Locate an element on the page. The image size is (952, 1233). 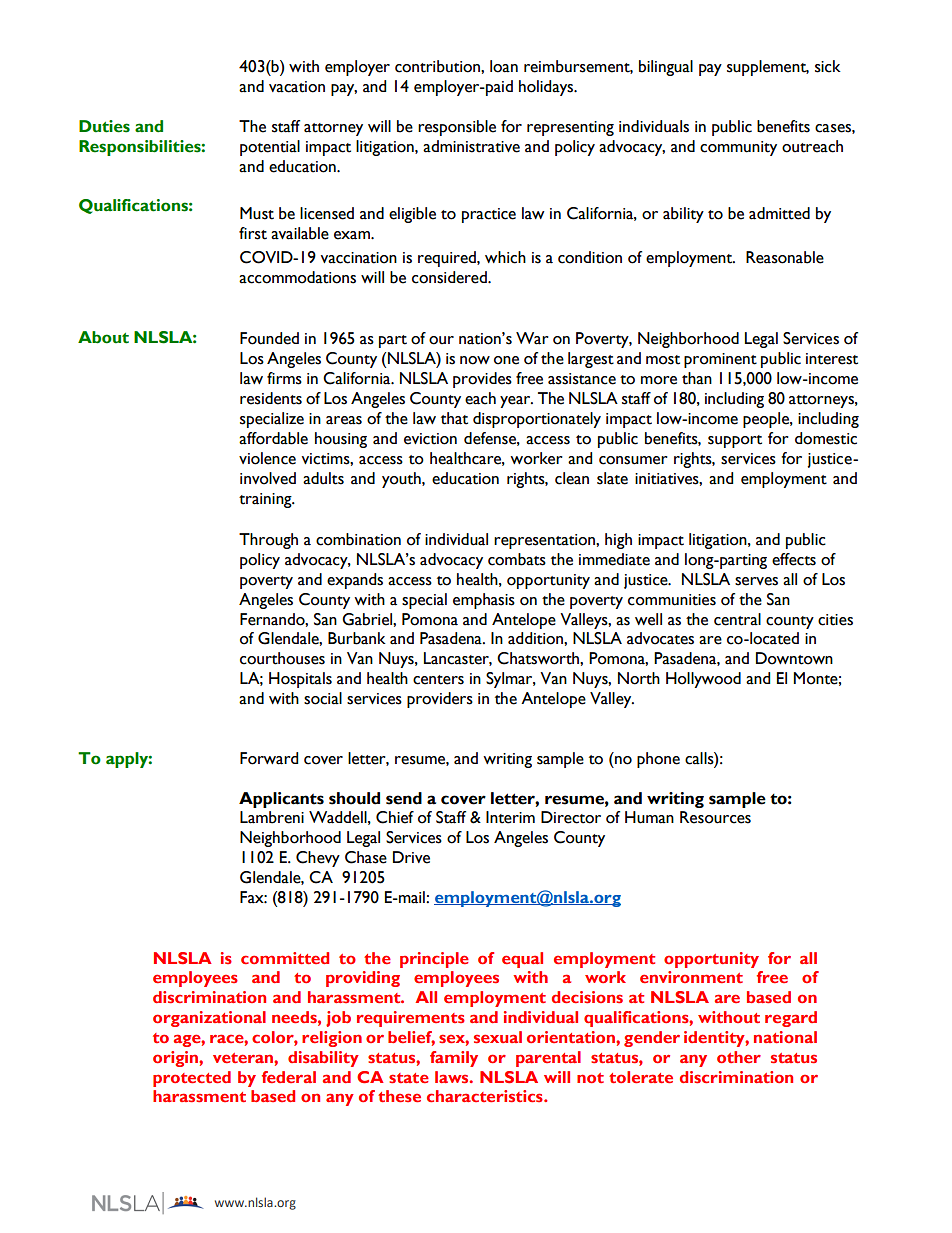
protected is located at coordinates (192, 1079).
